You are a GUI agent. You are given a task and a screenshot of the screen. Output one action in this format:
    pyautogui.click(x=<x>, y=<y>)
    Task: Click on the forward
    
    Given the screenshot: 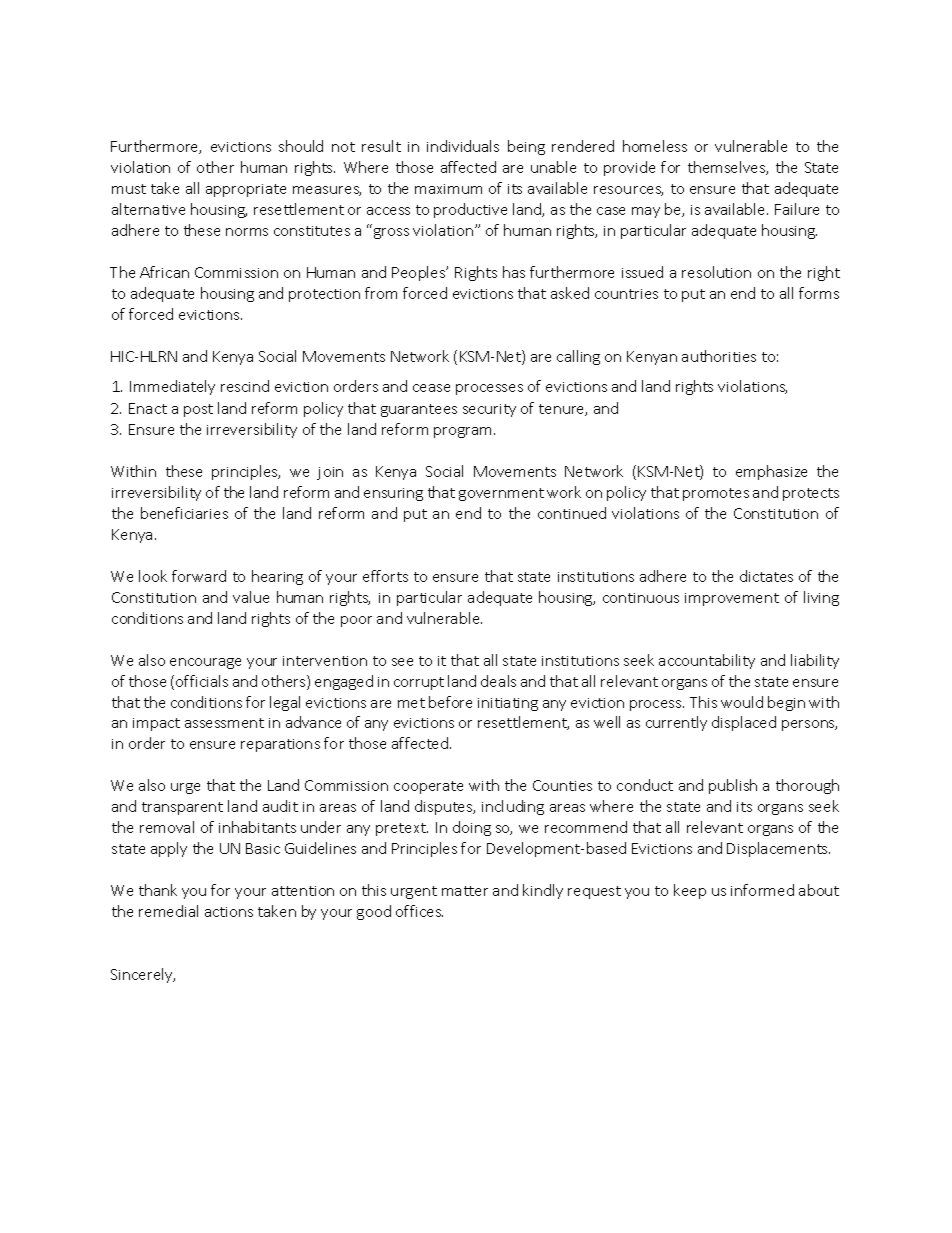 What is the action you would take?
    pyautogui.click(x=199, y=576)
